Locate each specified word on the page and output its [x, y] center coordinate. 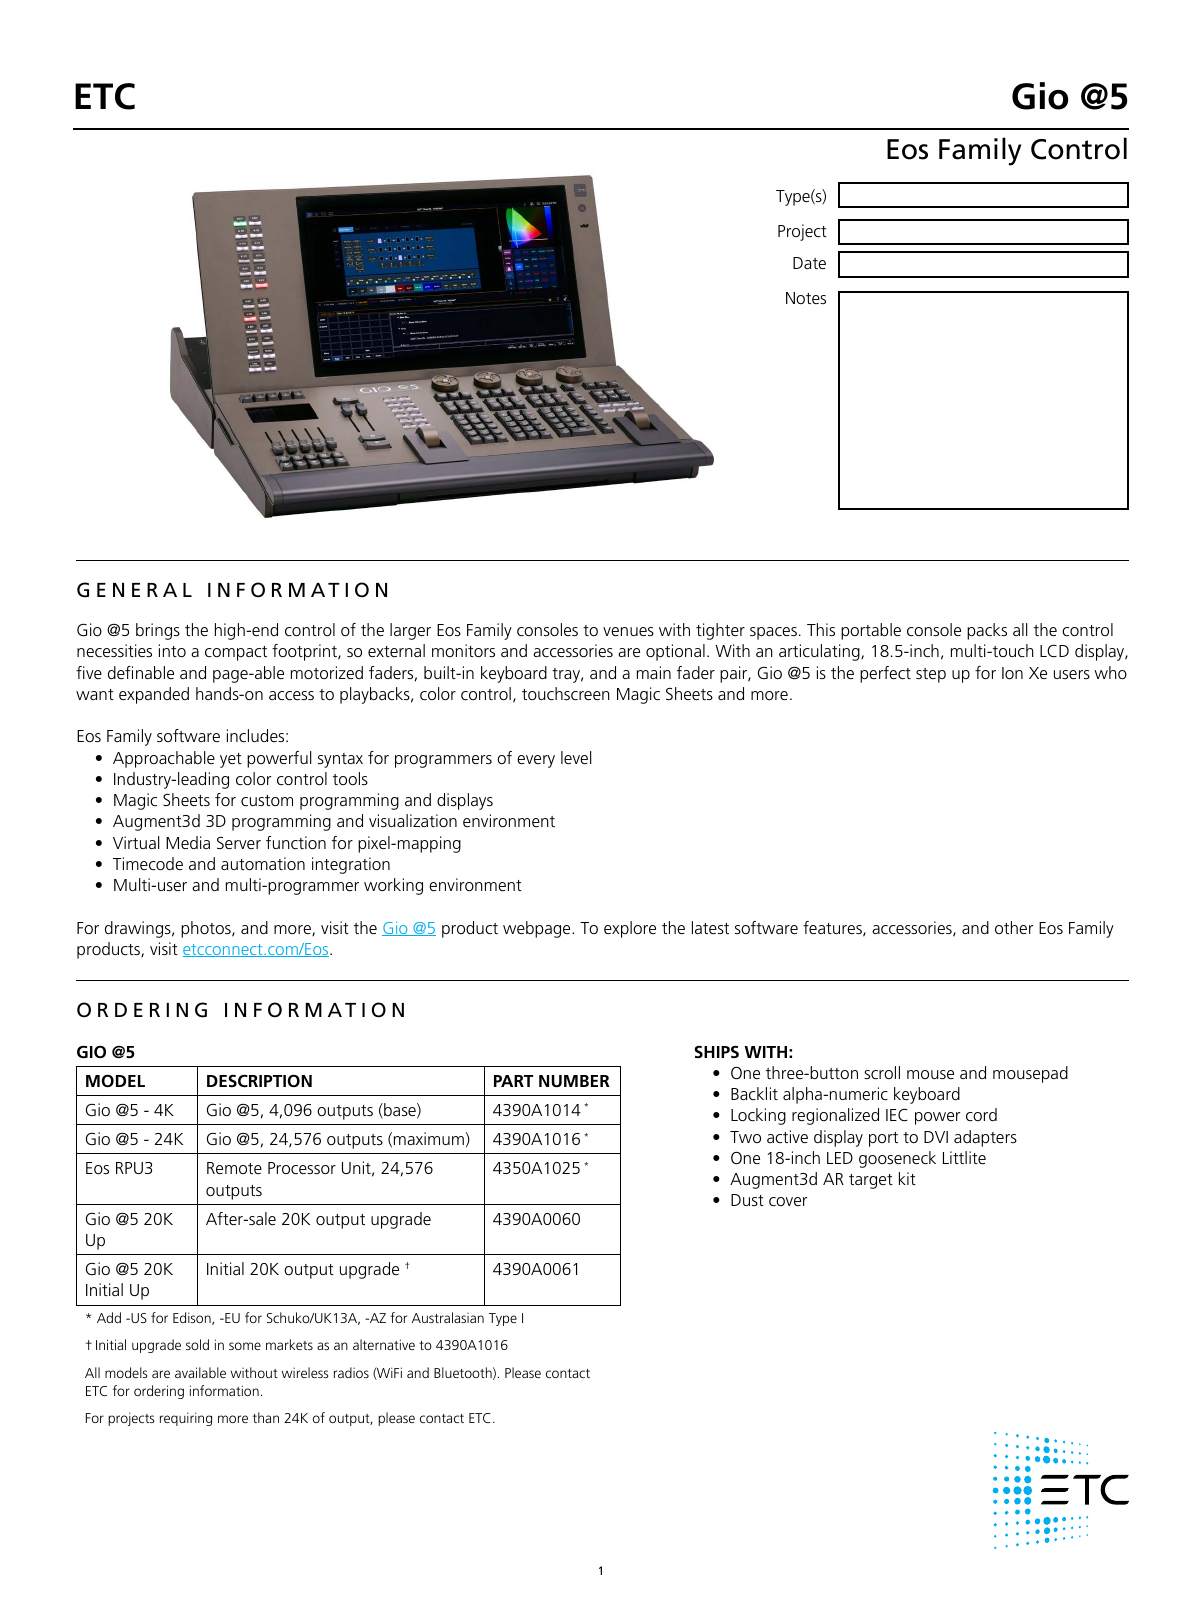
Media [188, 842]
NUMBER [574, 1081]
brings [158, 631]
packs [987, 631]
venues [628, 631]
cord [981, 1114]
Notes [806, 298]
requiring [186, 1419]
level [576, 757]
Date [809, 263]
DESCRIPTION [259, 1081]
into [172, 650]
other [1014, 927]
